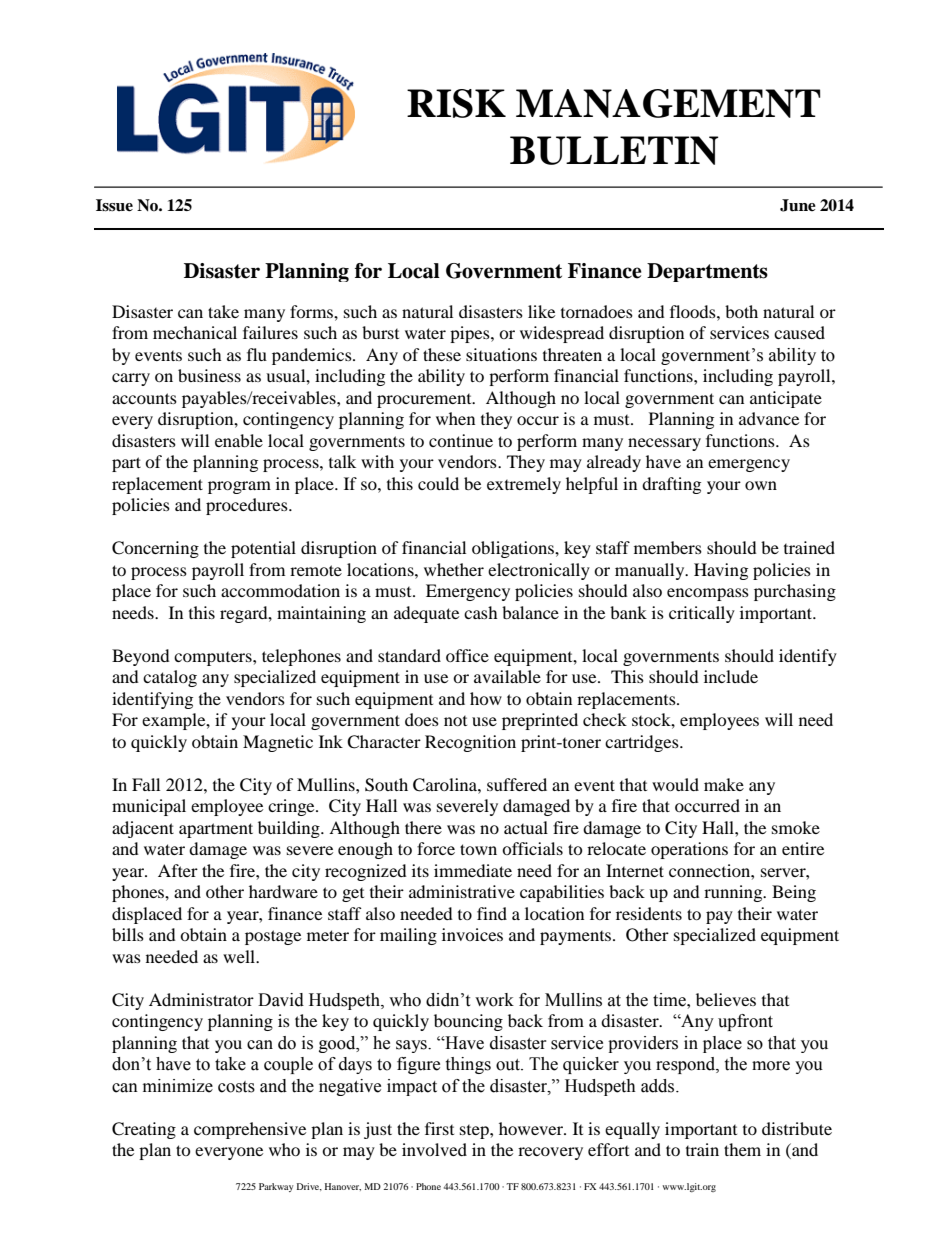  I want to click on believes, so click(726, 999).
